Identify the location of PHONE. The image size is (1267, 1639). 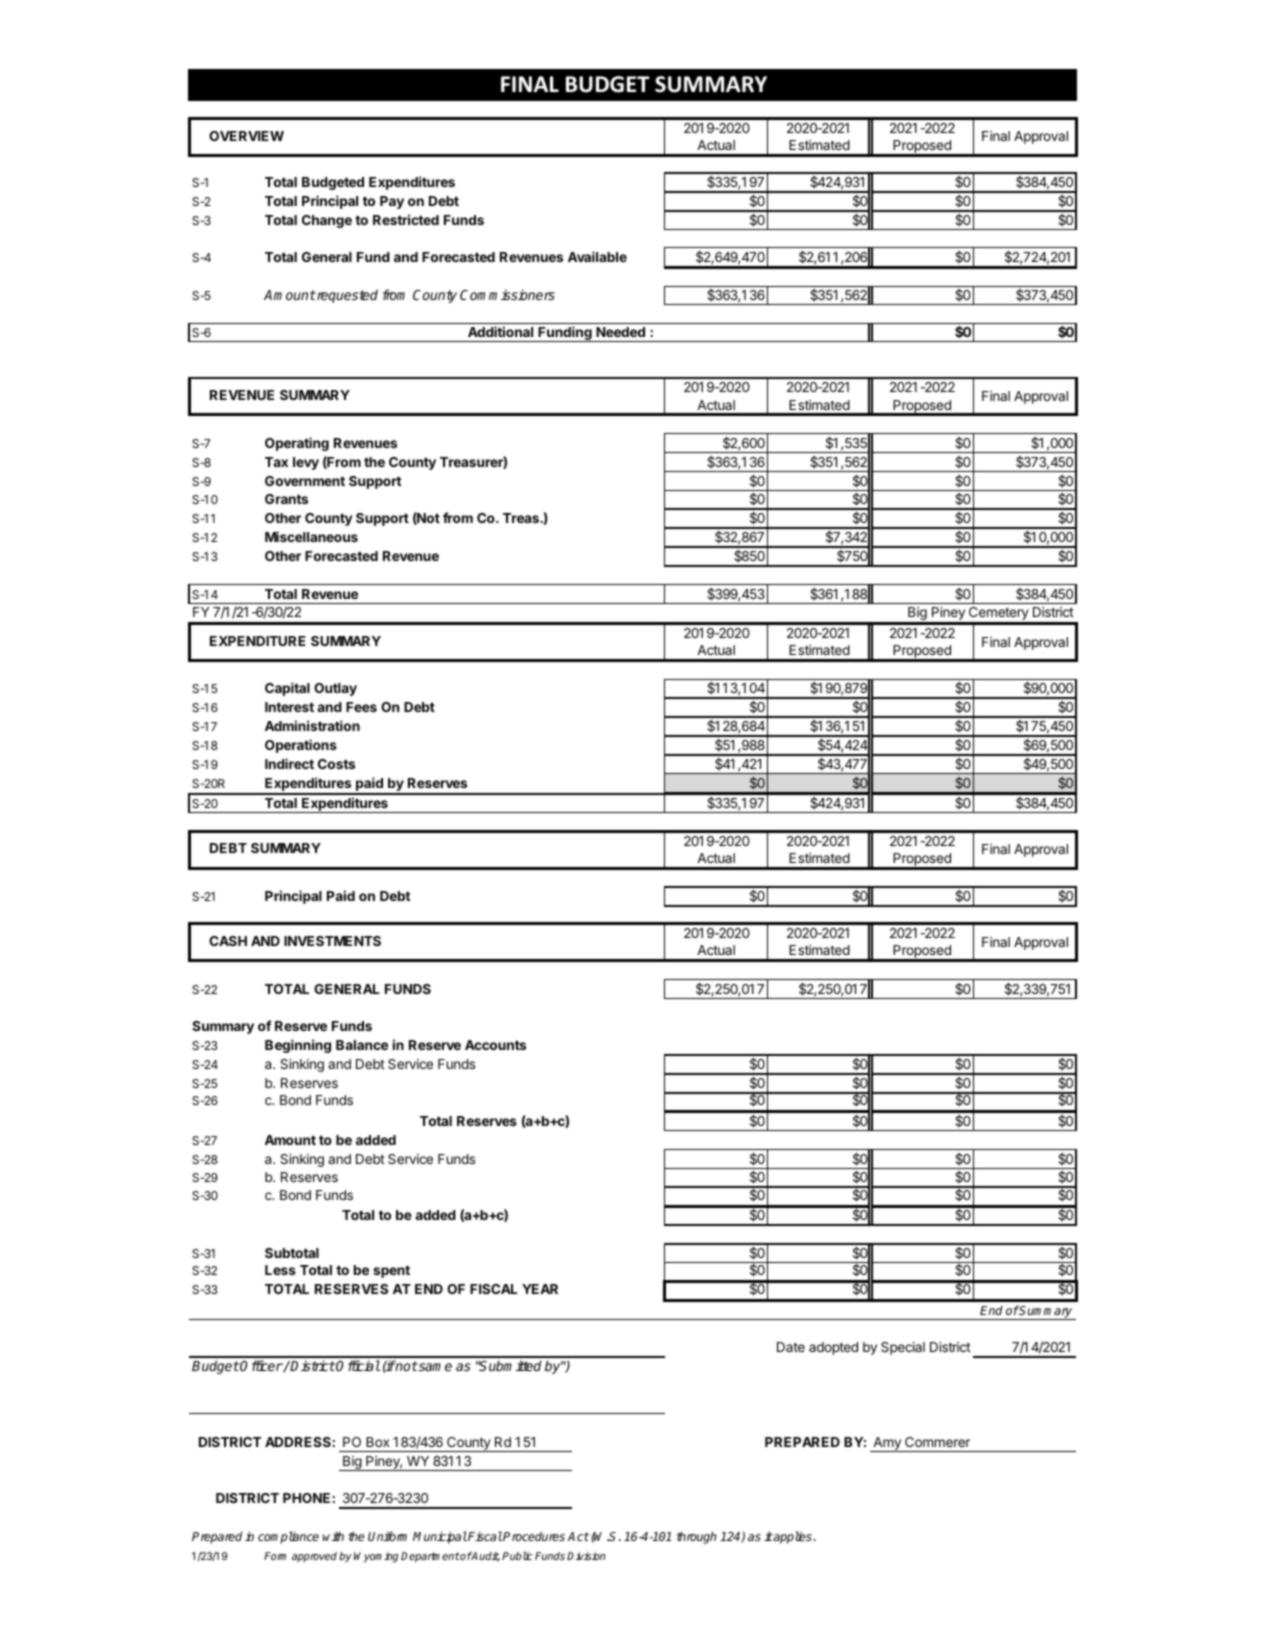
(306, 1498).
